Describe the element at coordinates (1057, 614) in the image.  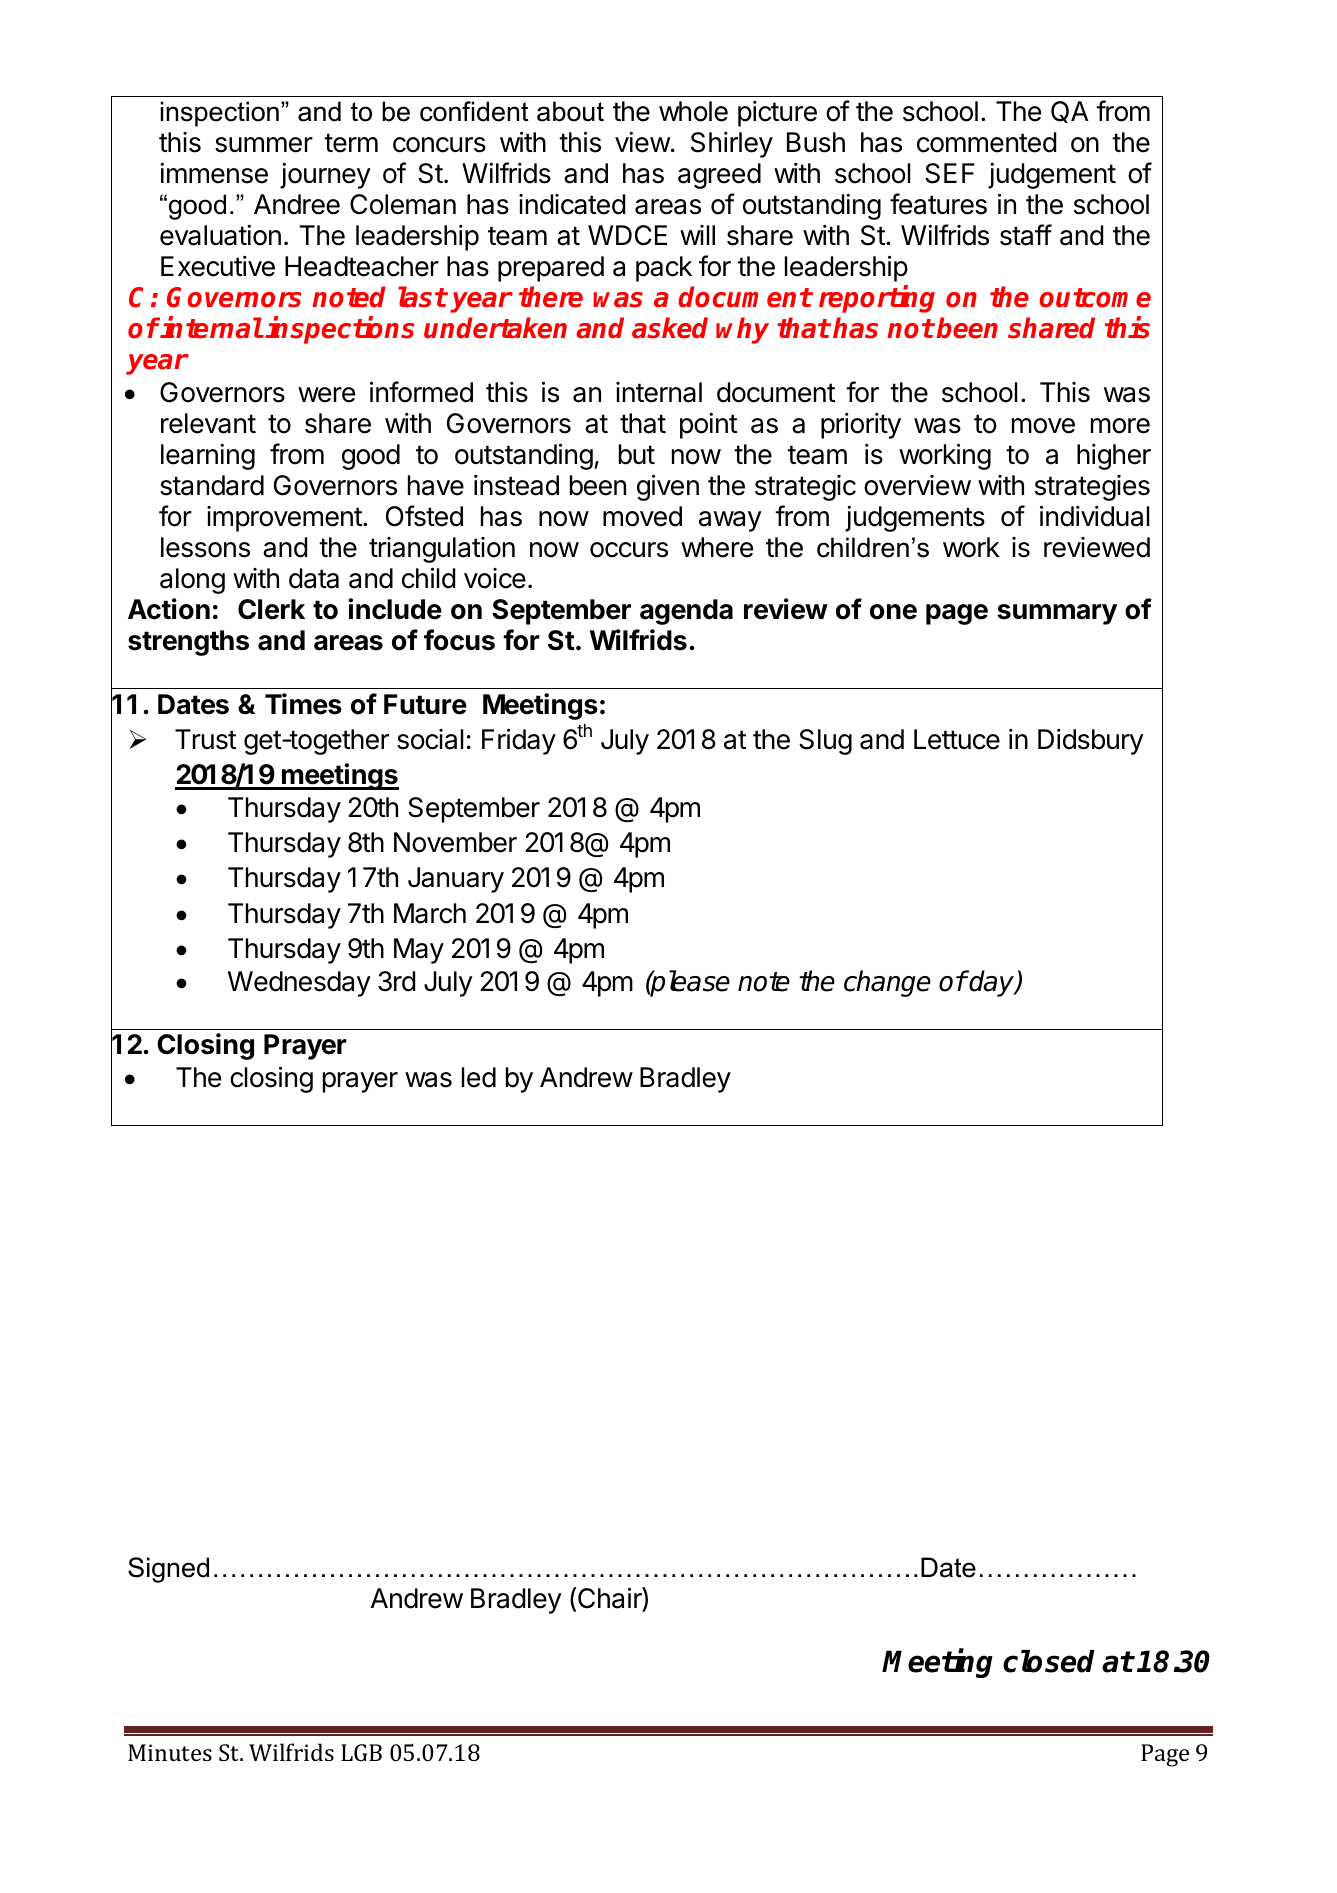
I see `summary` at that location.
